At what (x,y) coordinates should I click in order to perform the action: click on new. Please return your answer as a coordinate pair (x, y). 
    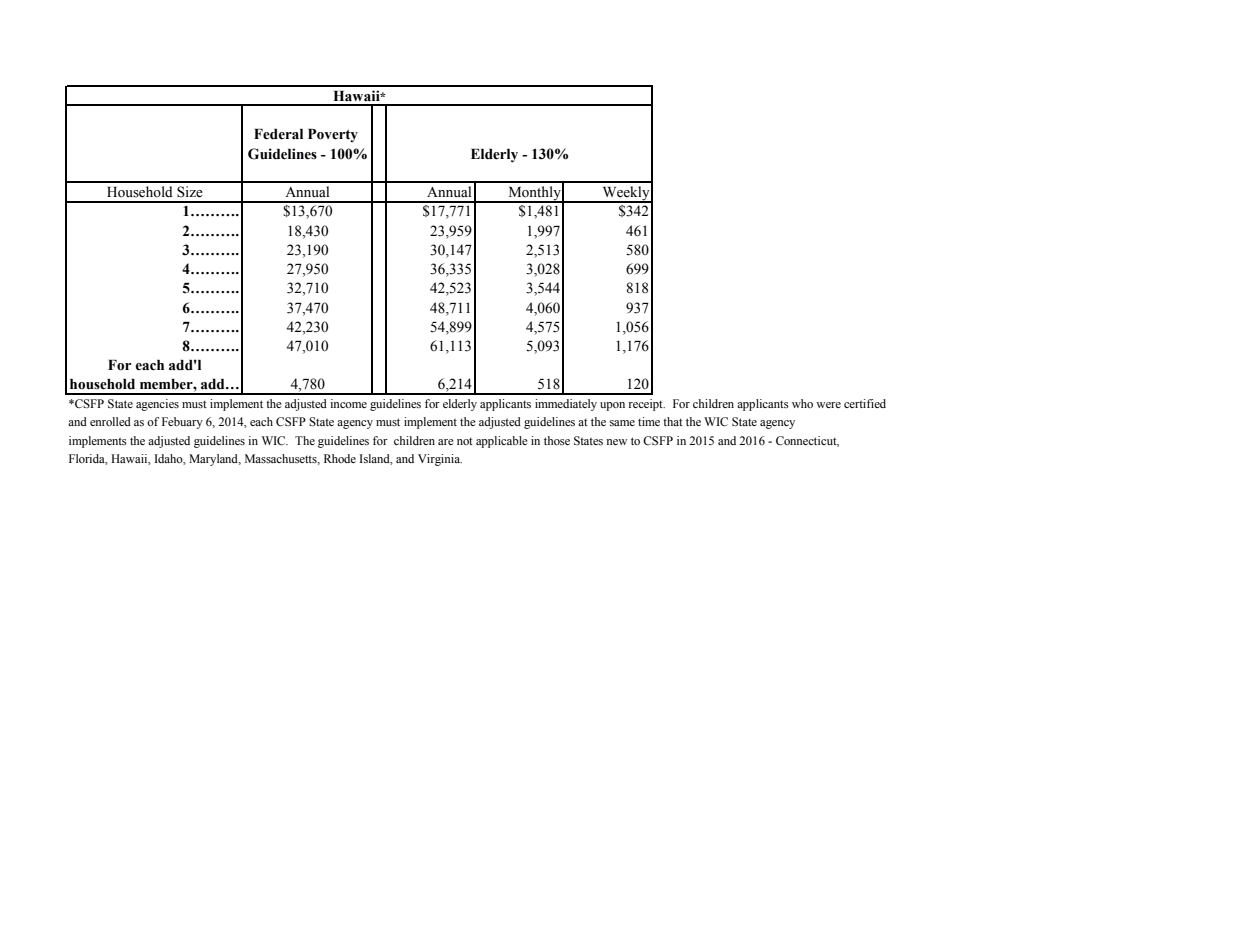
    Looking at the image, I should click on (616, 442).
